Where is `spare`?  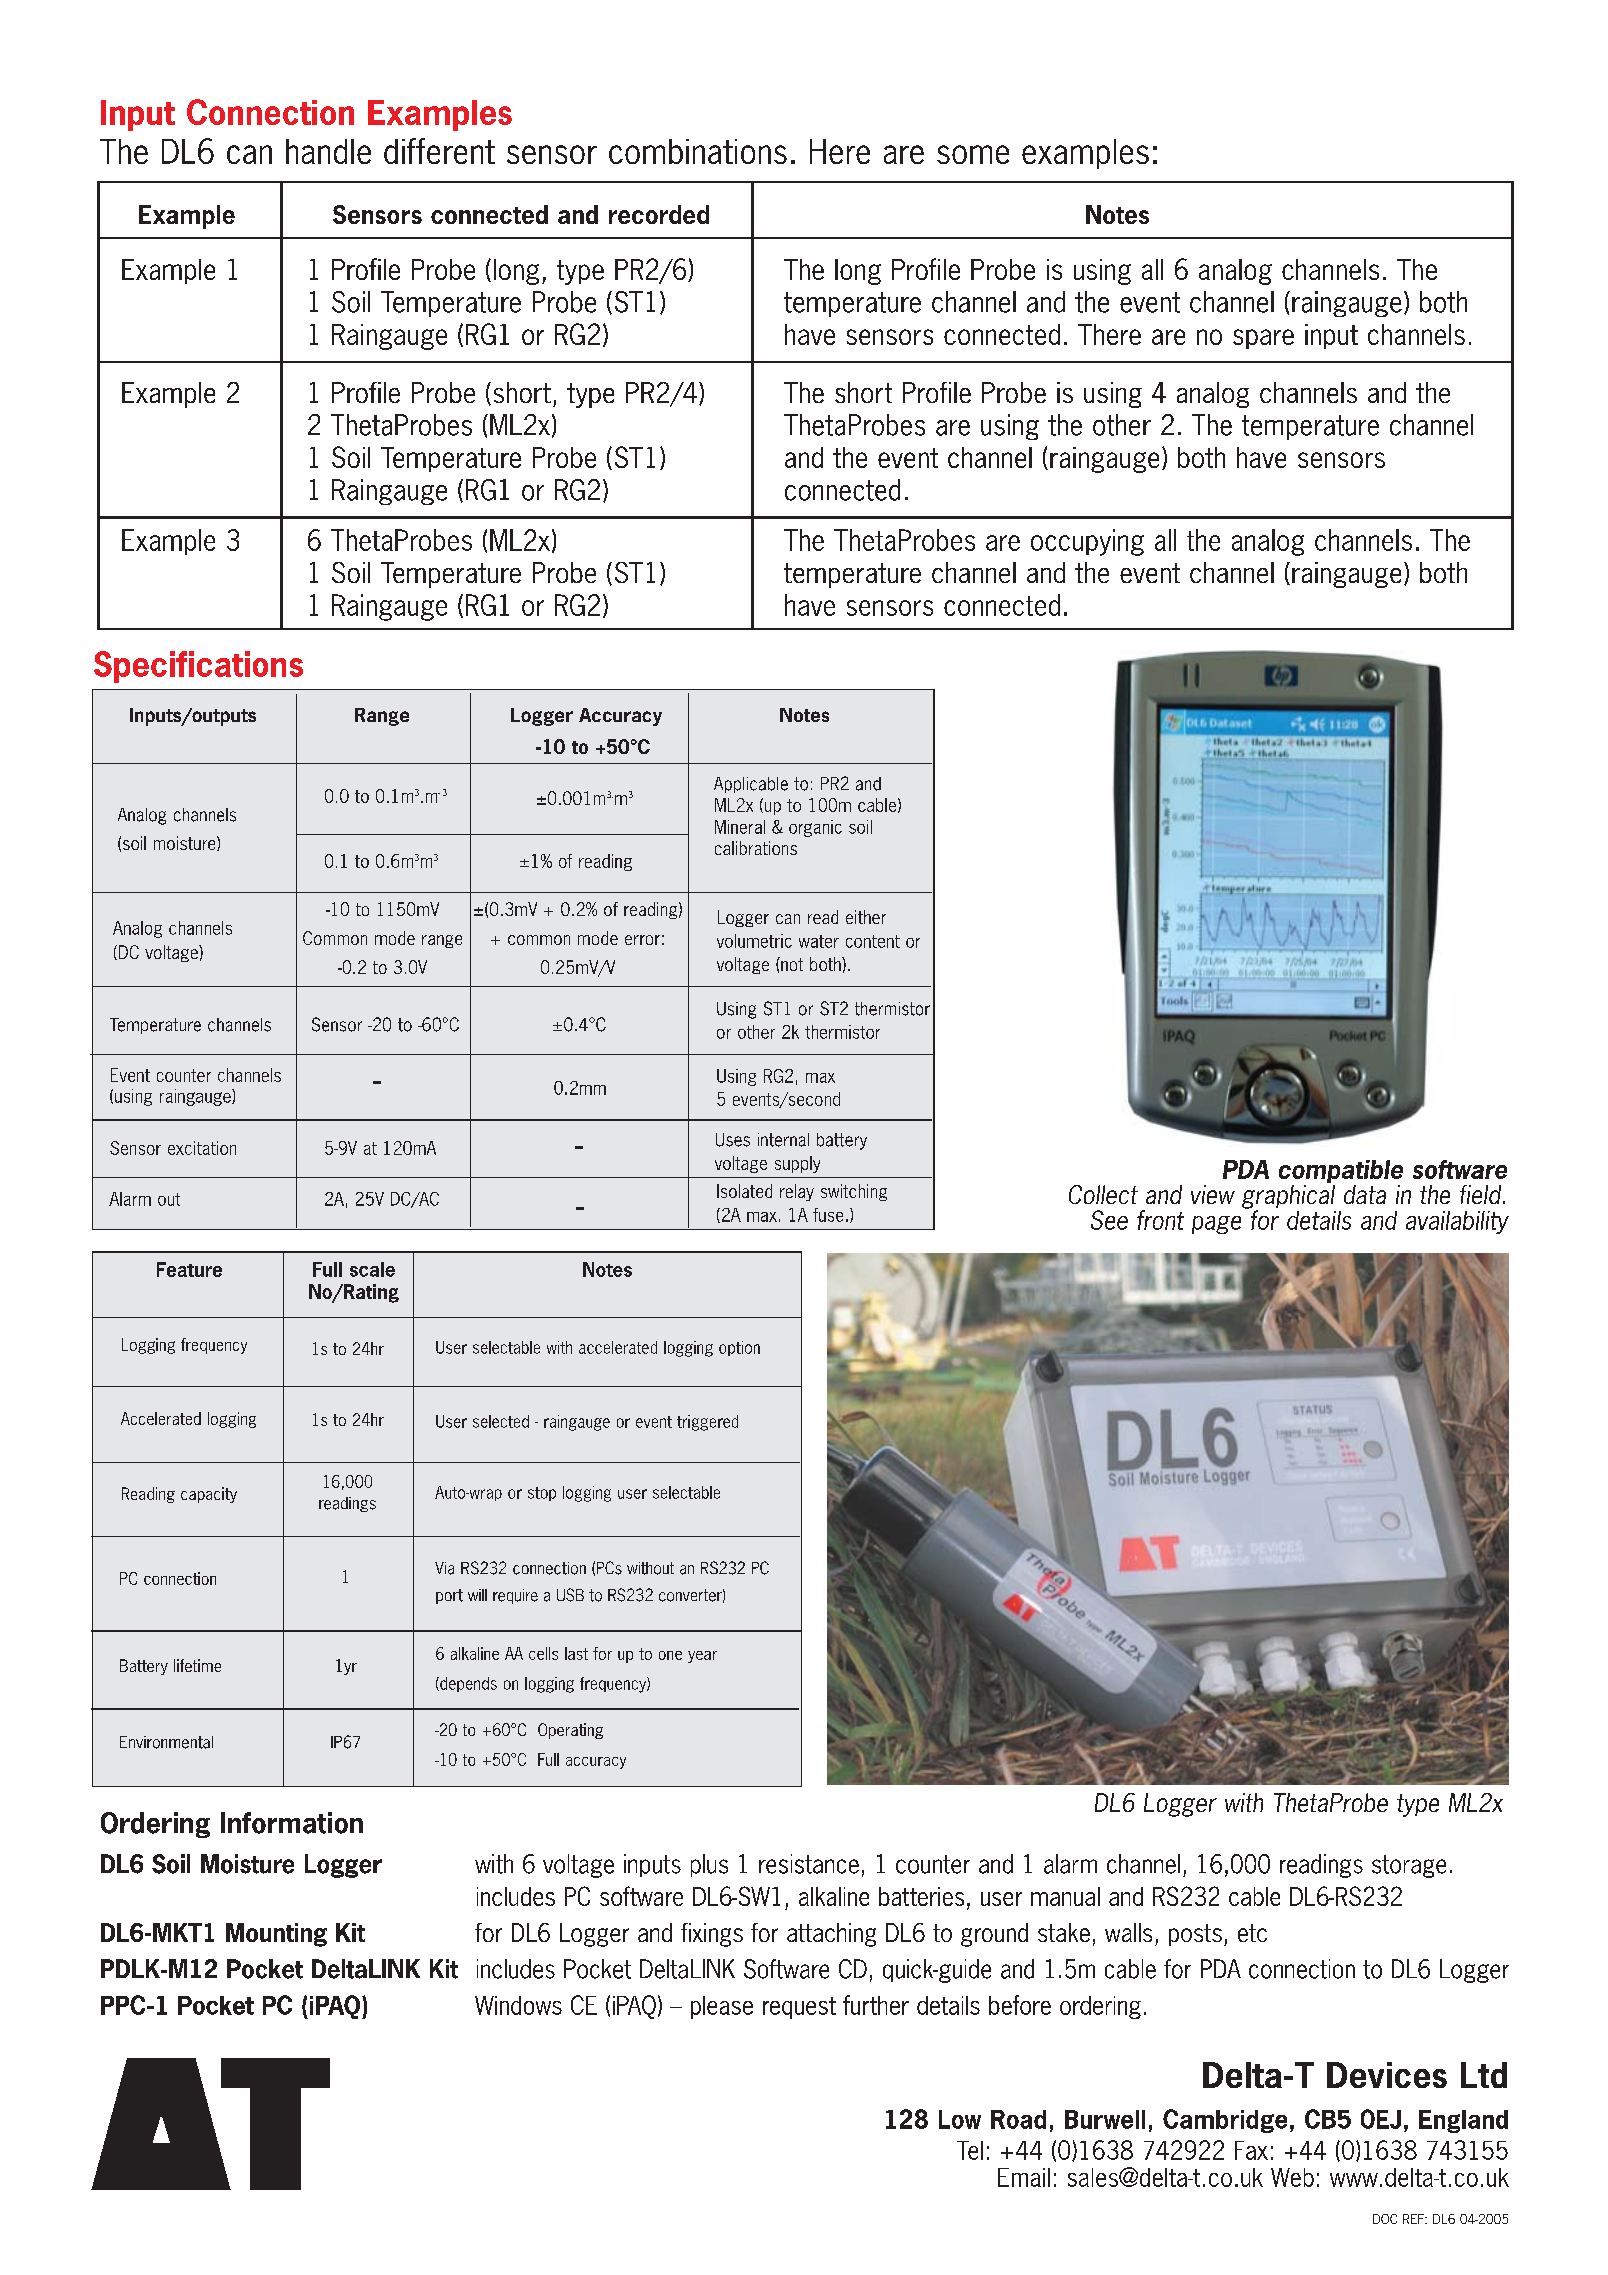 spare is located at coordinates (1263, 339).
